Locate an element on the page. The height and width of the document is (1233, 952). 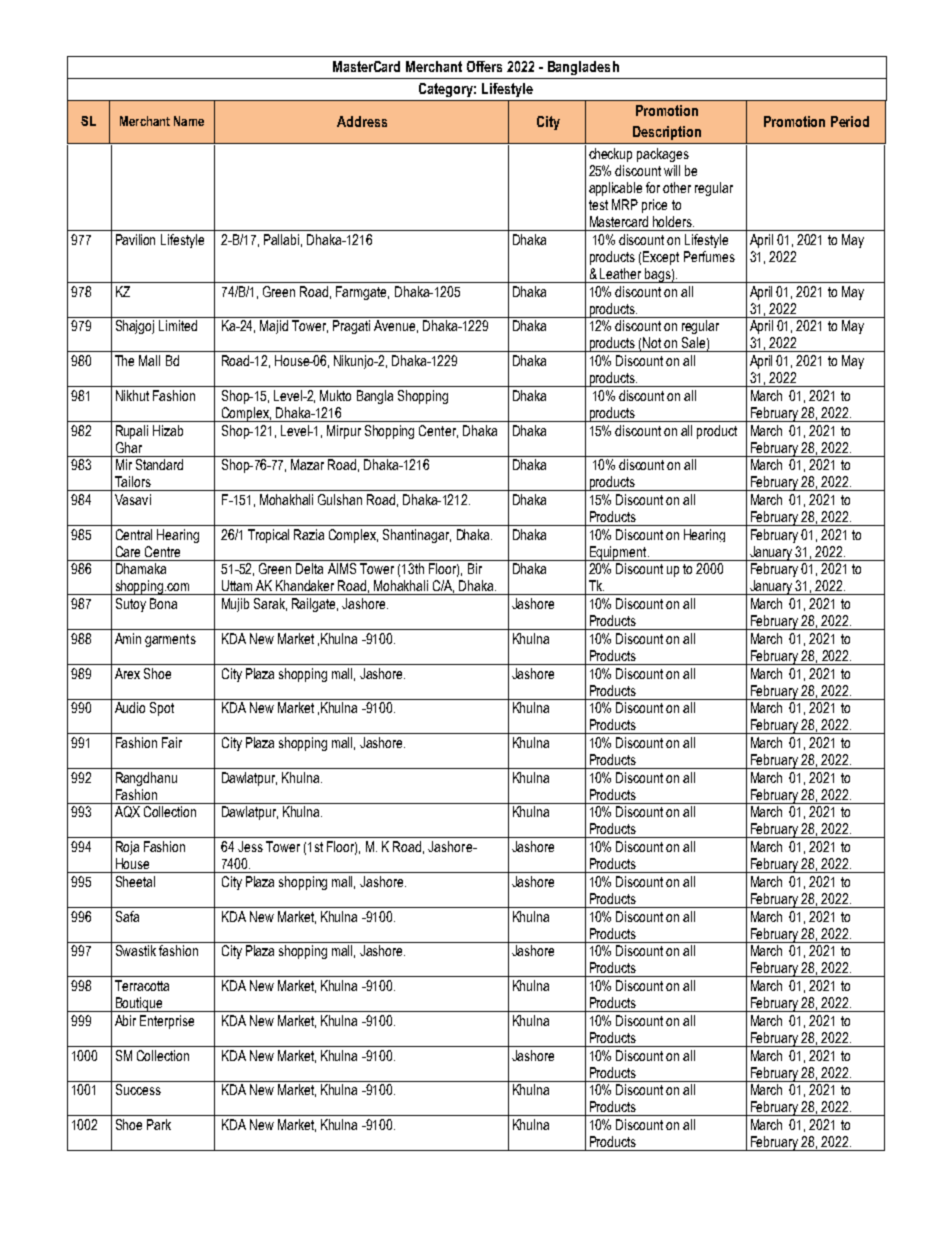
Standard is located at coordinates (159, 464).
